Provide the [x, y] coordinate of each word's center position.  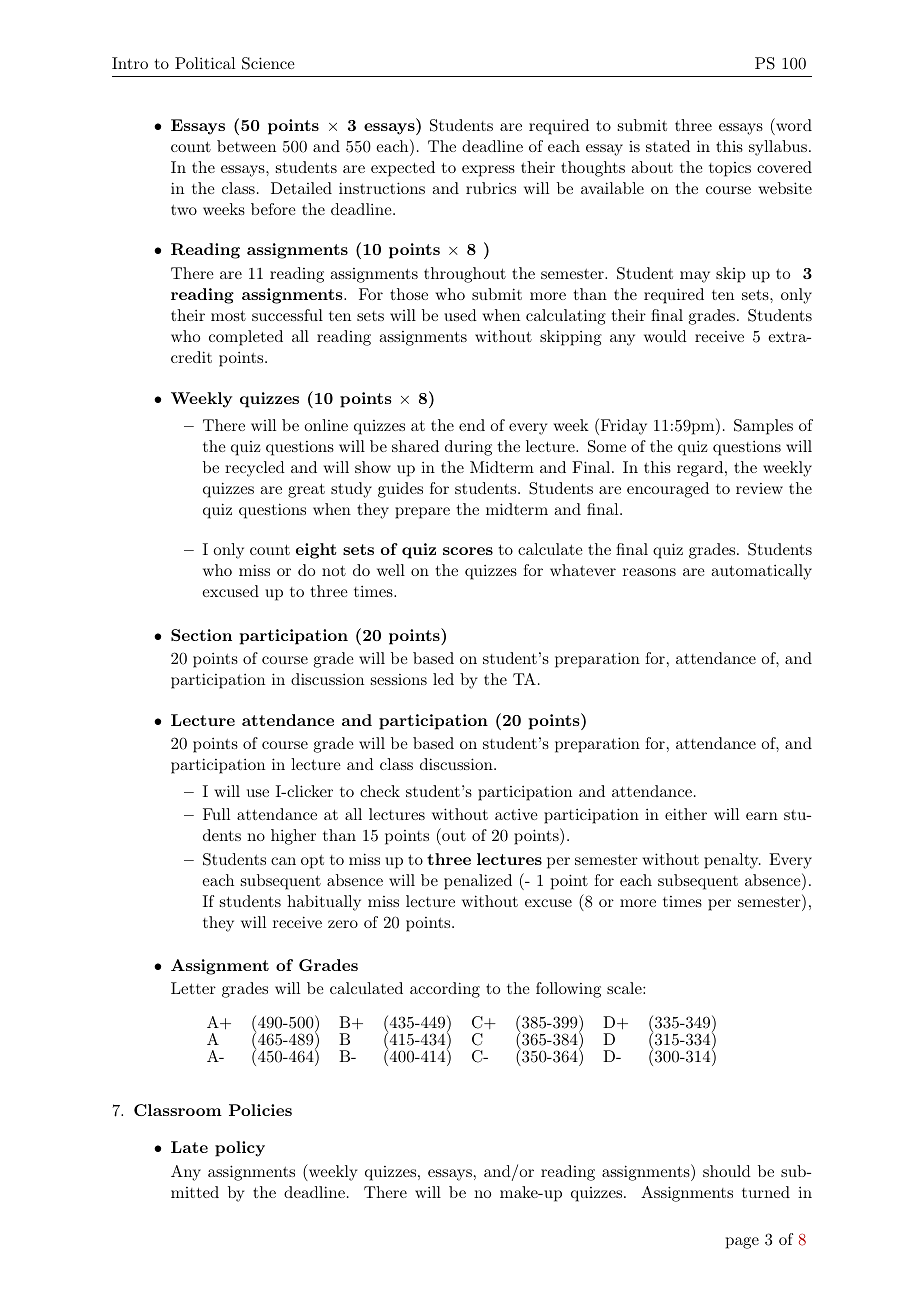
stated [668, 146]
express [488, 171]
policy [240, 1149]
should [727, 1171]
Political [205, 63]
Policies [260, 1110]
